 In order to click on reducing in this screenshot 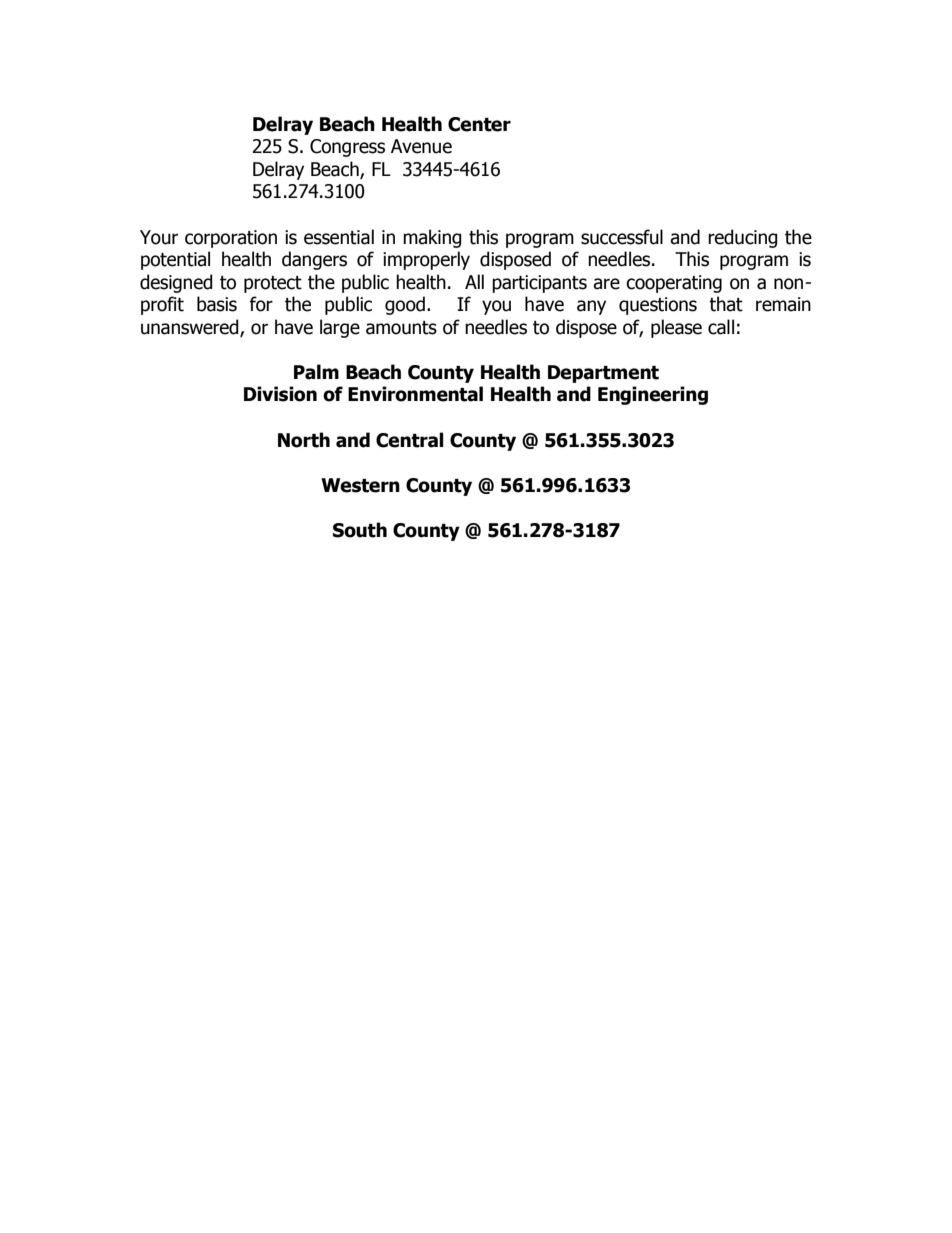, I will do `click(743, 238)`.
